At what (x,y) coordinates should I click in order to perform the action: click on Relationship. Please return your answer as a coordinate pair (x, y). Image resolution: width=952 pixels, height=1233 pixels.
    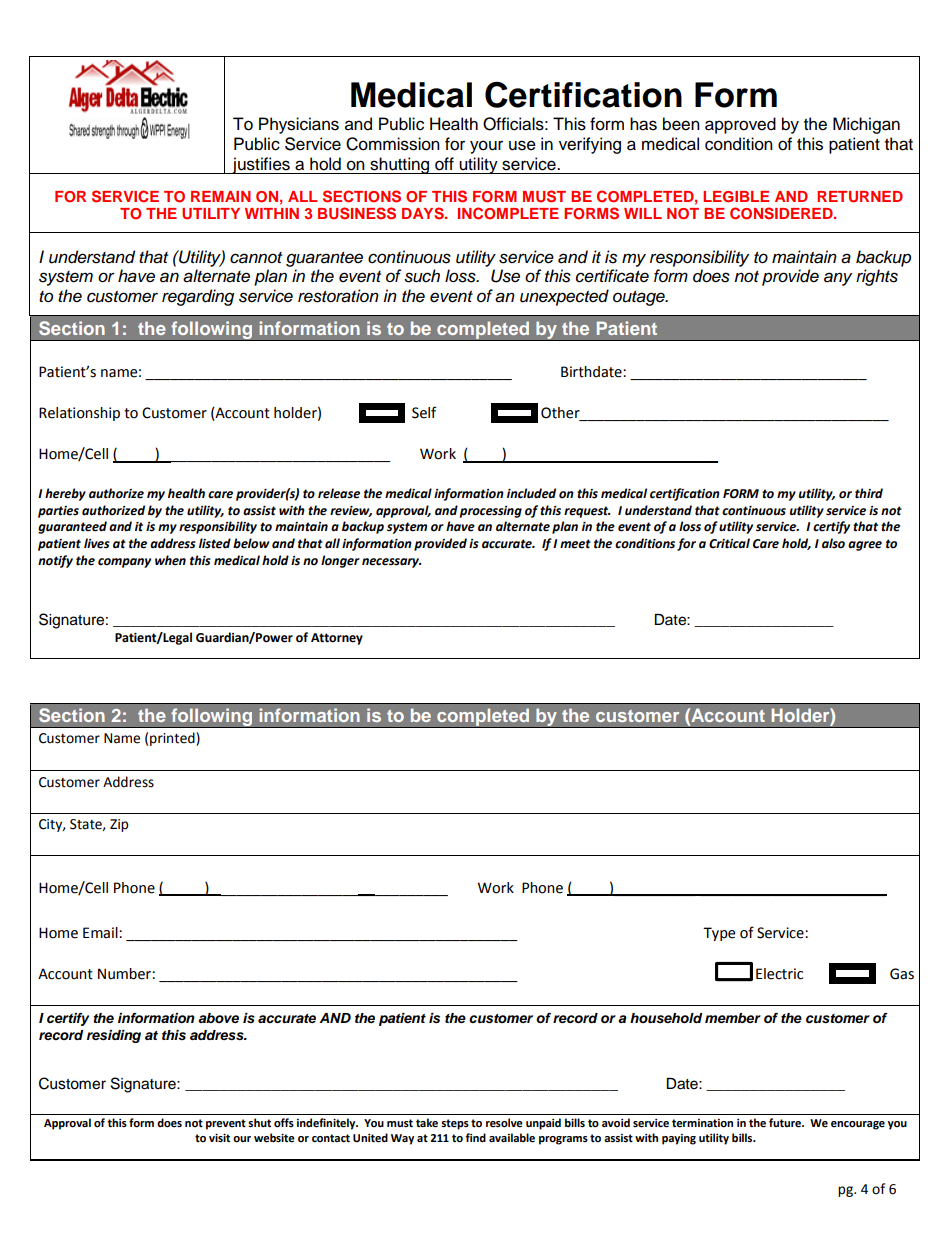
    Looking at the image, I should click on (79, 414).
